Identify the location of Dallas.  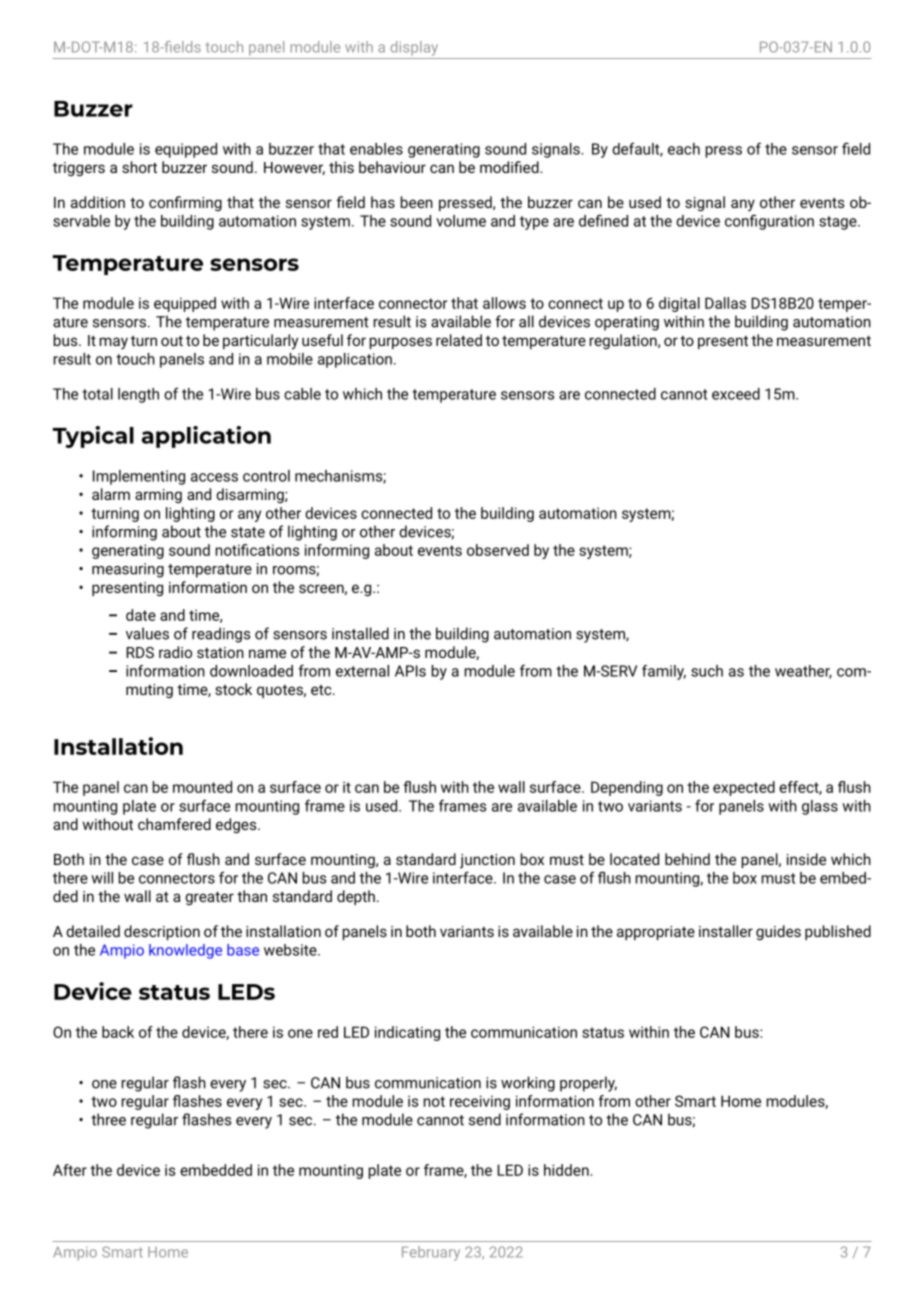
(725, 303).
